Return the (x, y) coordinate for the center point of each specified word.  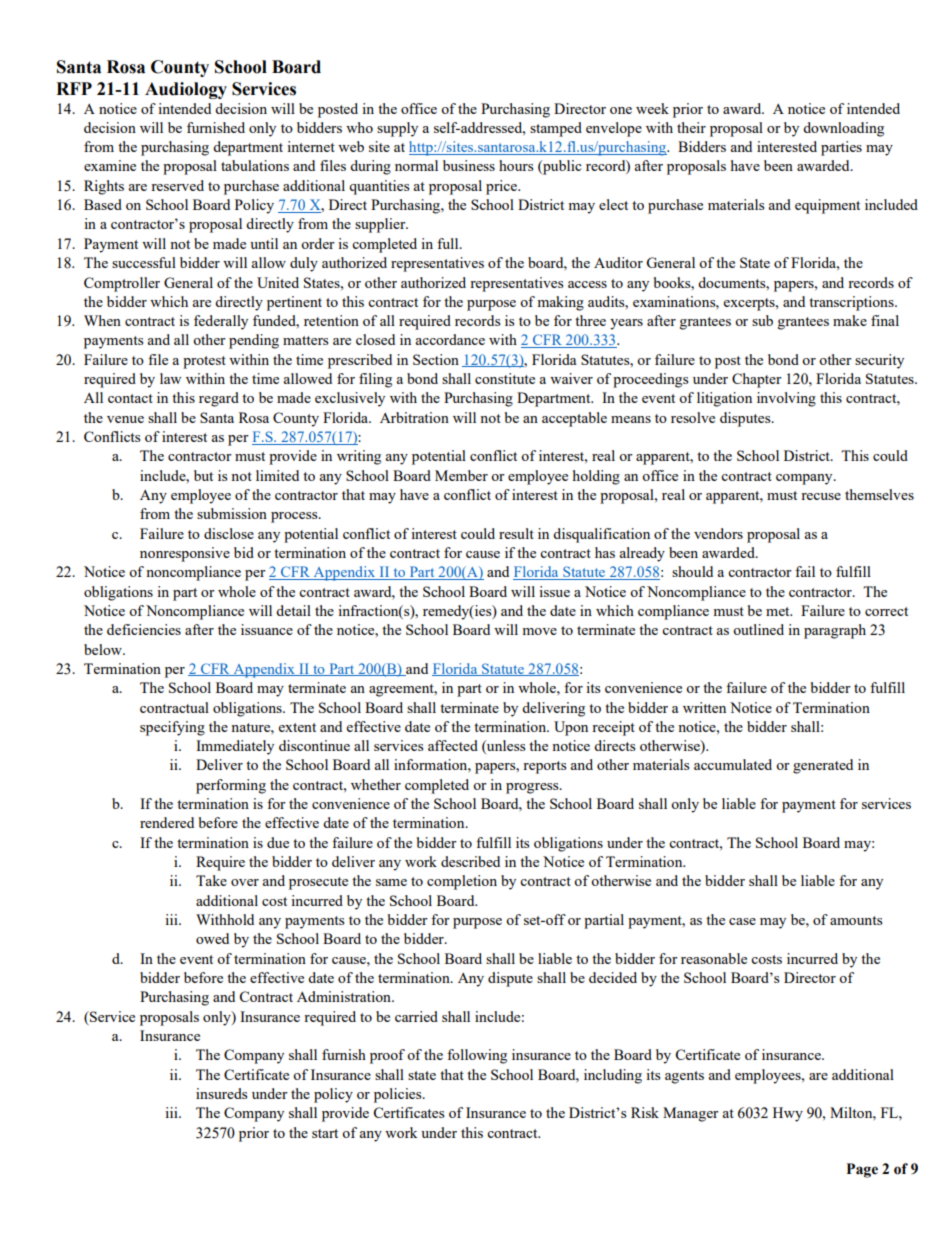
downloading (843, 129)
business (469, 165)
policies (399, 1095)
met (779, 611)
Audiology (186, 90)
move (539, 631)
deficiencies (144, 629)
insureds (221, 1093)
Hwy (788, 1114)
